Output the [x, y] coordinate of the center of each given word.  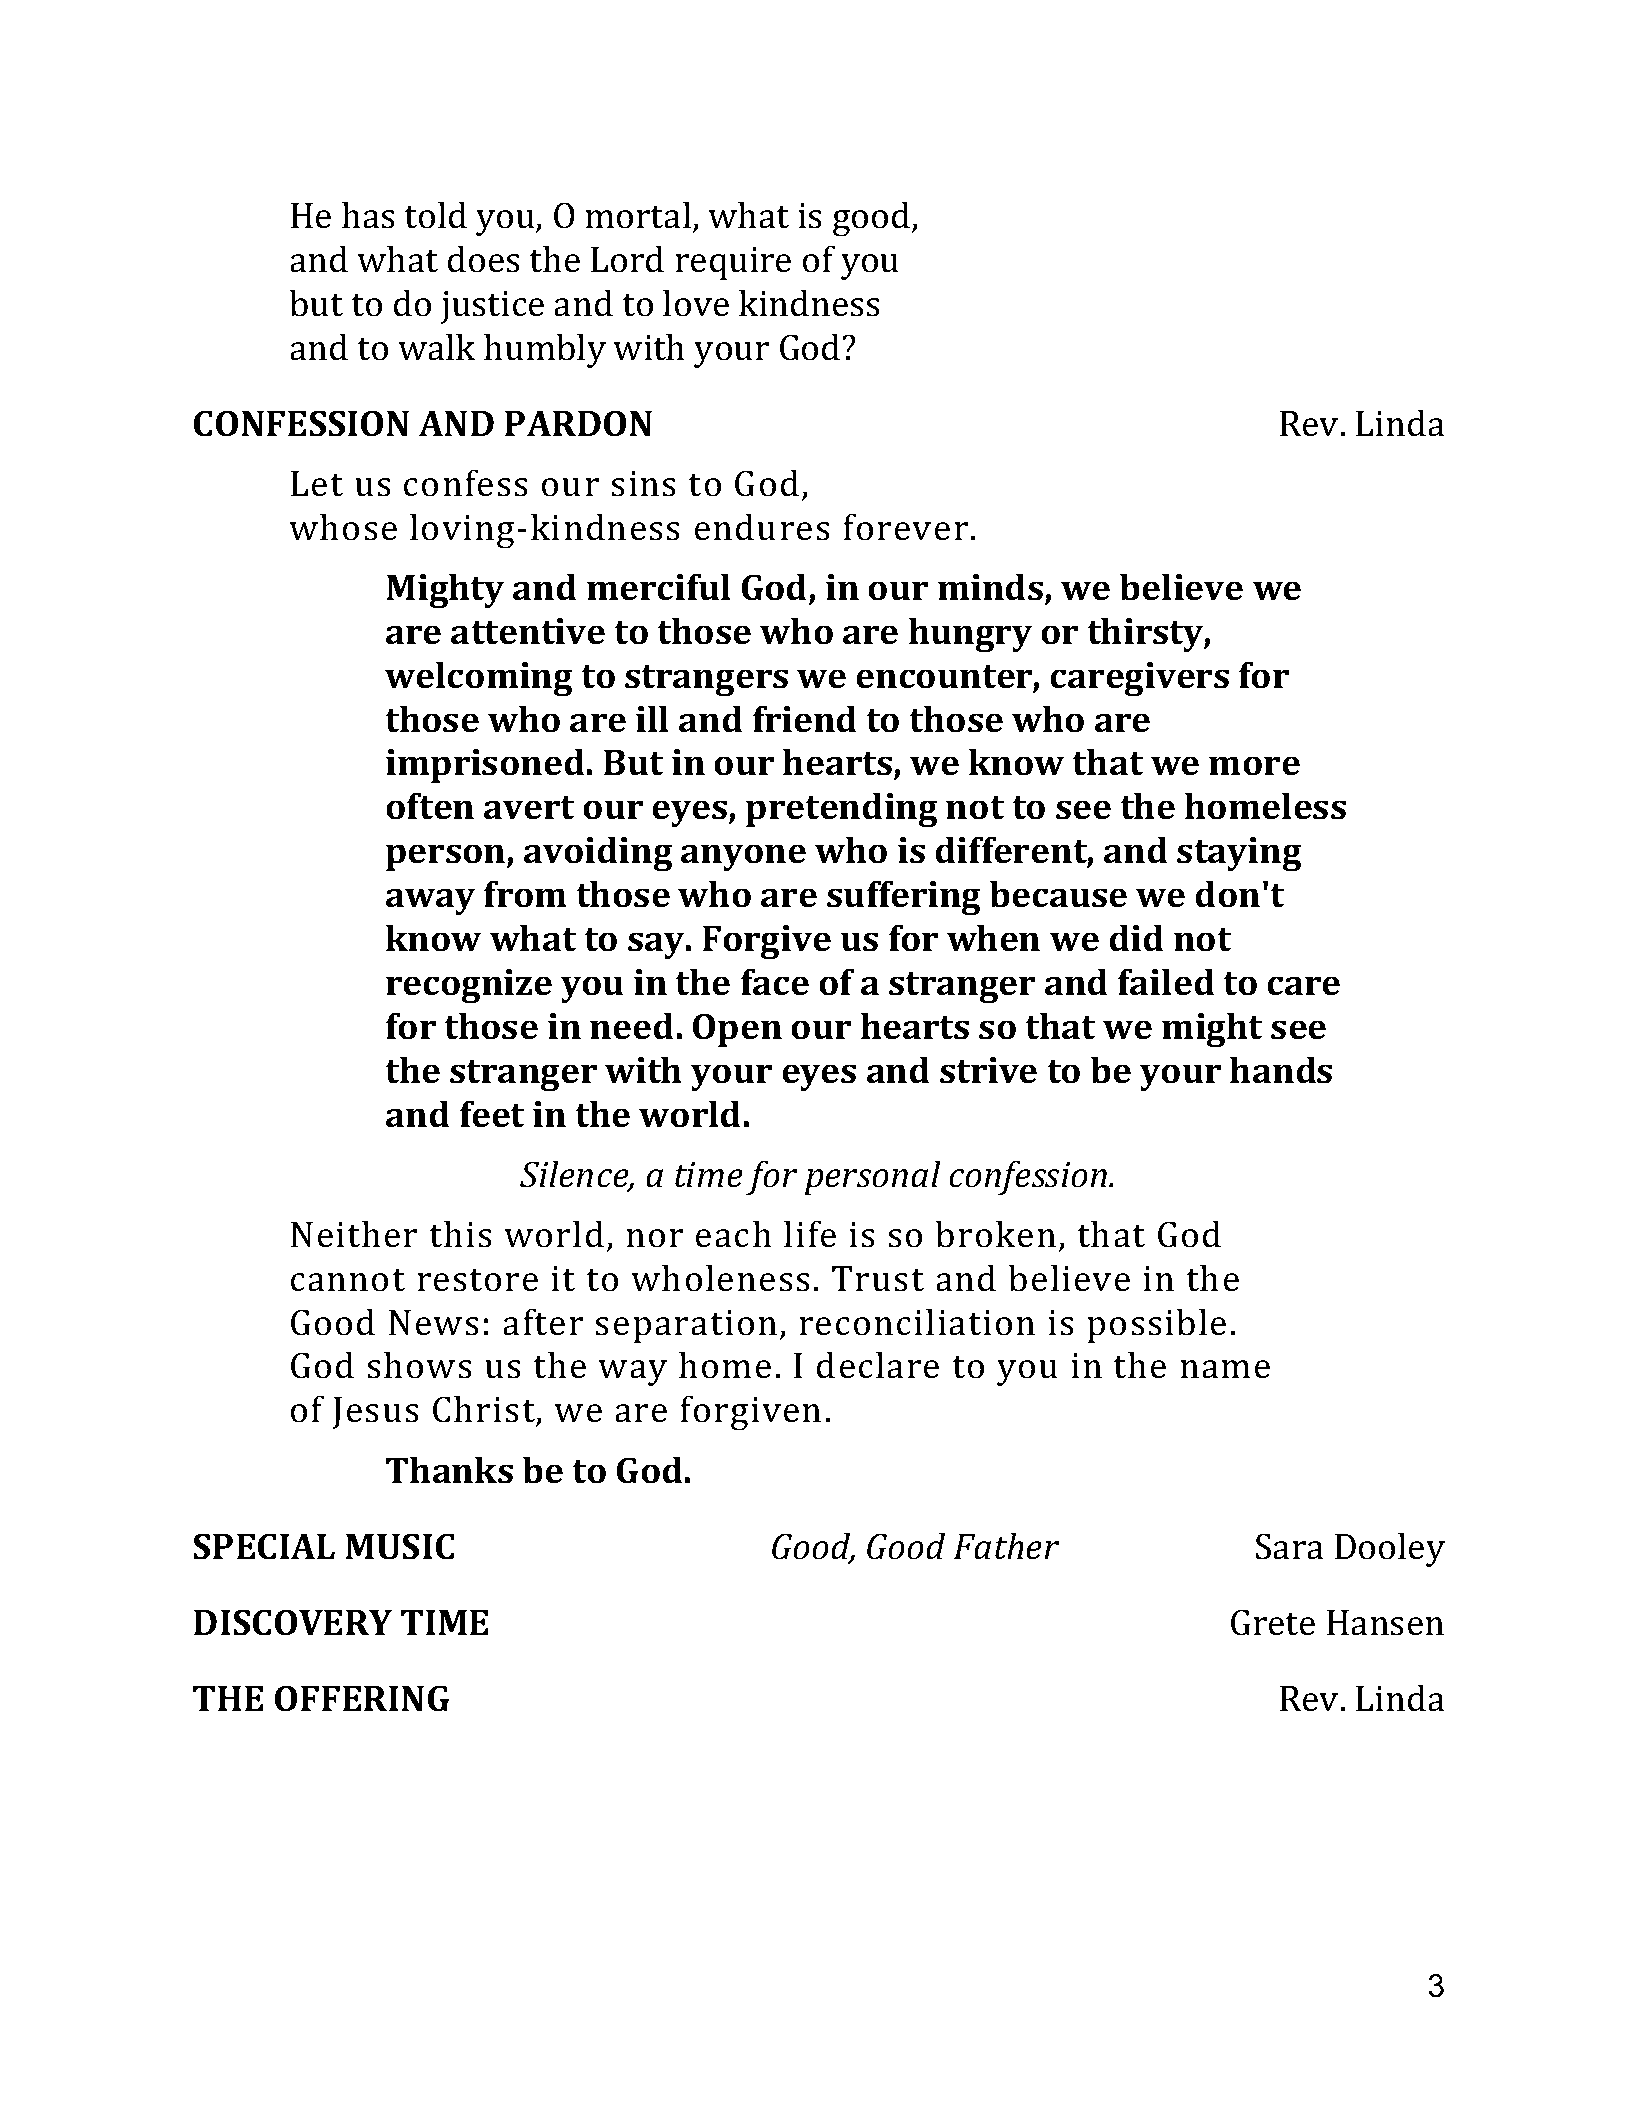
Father [1007, 1546]
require [733, 263]
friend [805, 719]
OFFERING [362, 1698]
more [1254, 766]
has [368, 215]
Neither [354, 1234]
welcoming [479, 679]
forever [905, 527]
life [810, 1234]
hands [1281, 1070]
